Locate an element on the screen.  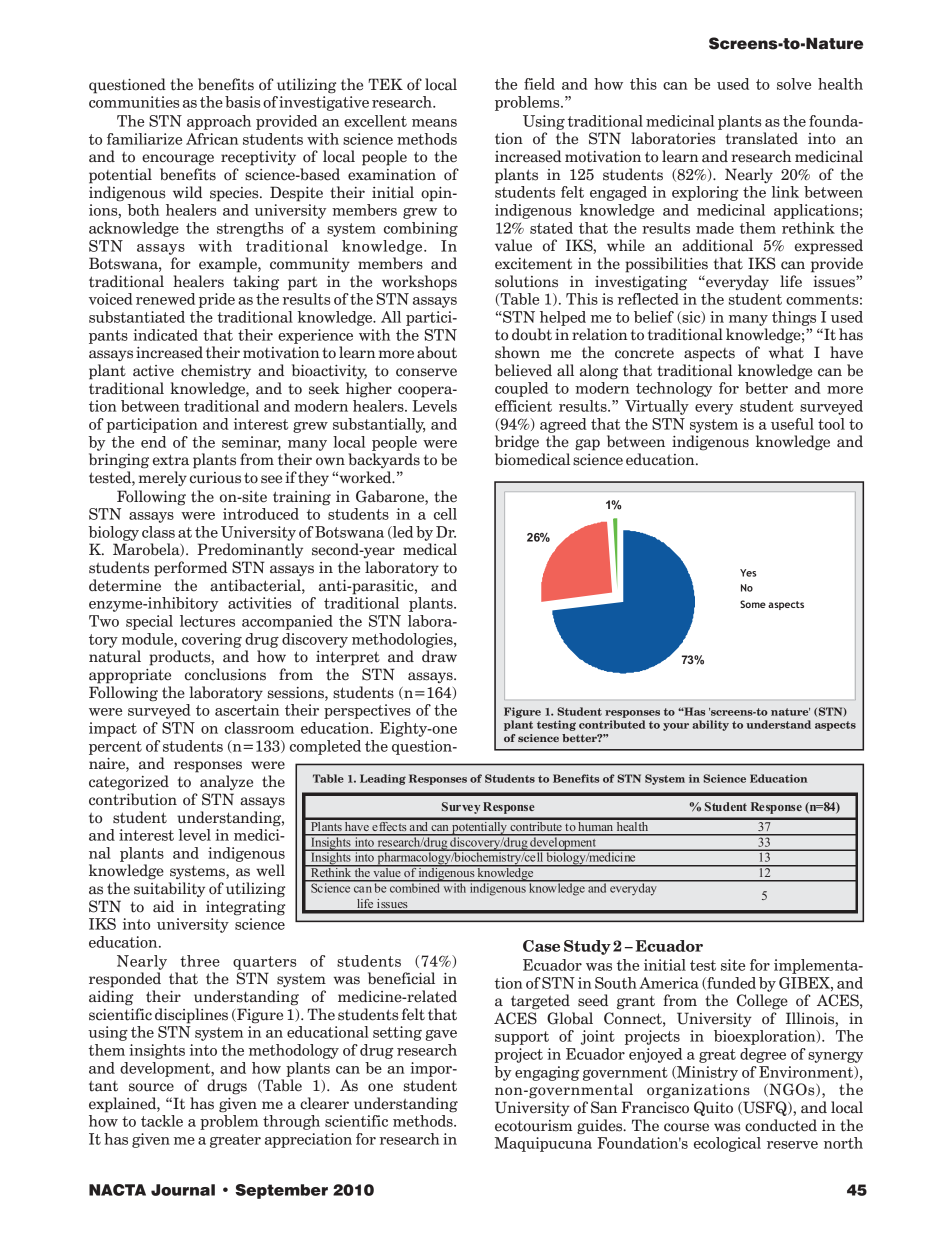
extra is located at coordinates (171, 460).
